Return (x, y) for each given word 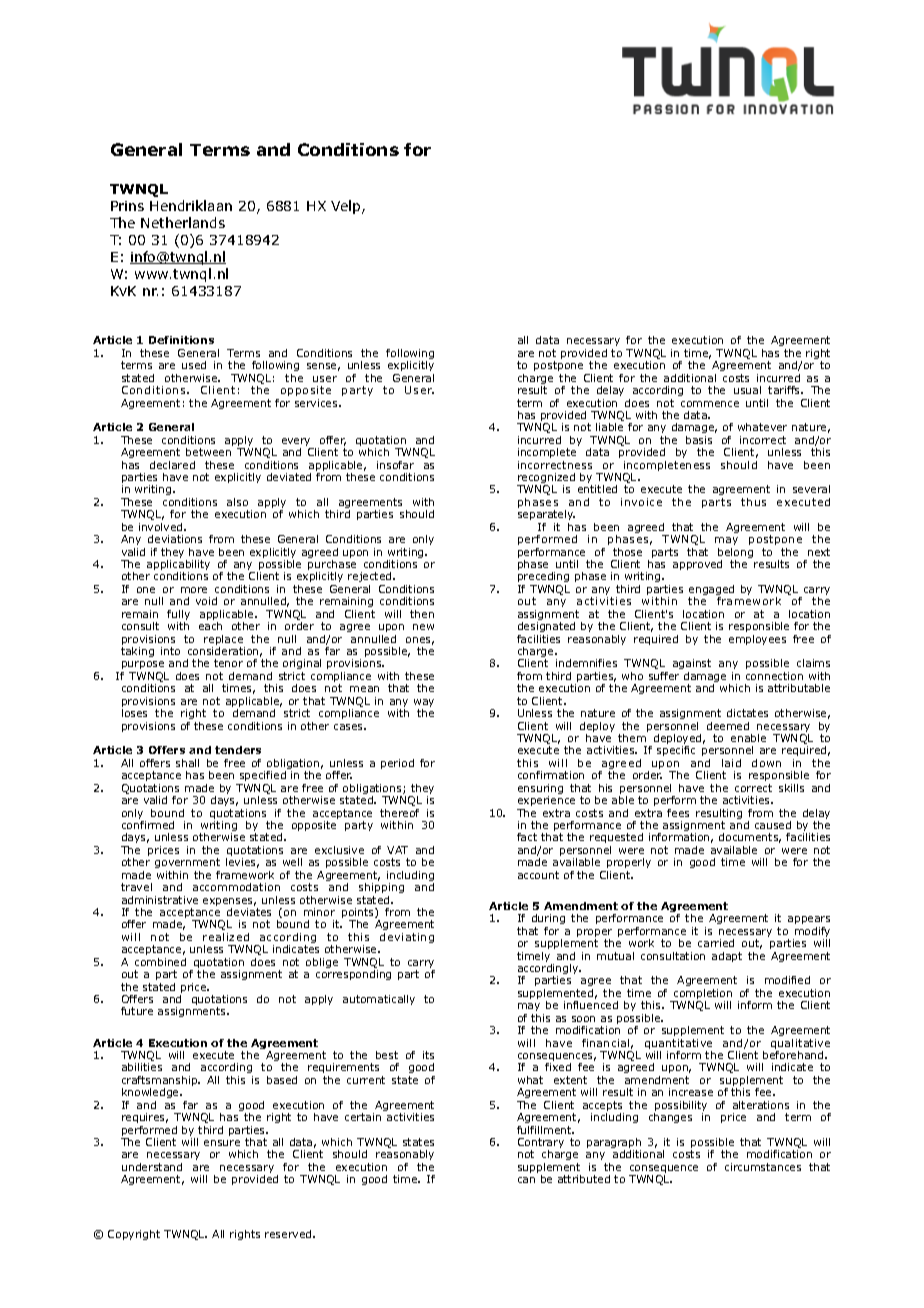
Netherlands (183, 222)
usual (747, 390)
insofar (395, 465)
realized (226, 937)
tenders (238, 750)
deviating (407, 938)
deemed (728, 726)
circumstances (763, 1167)
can (526, 1180)
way (424, 704)
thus (753, 502)
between (208, 452)
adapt (727, 957)
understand (152, 1167)
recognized (546, 479)
